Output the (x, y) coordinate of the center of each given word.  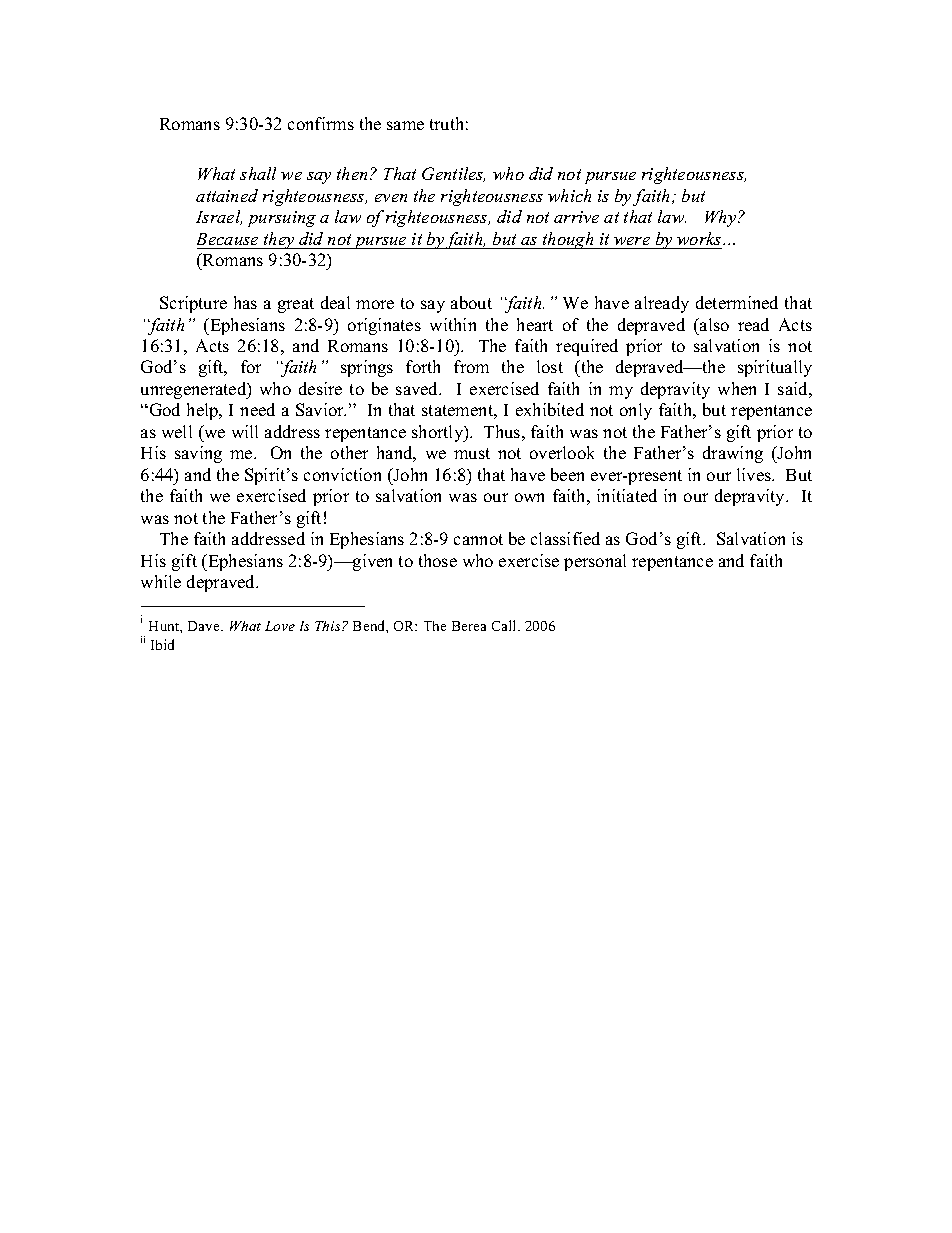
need (257, 409)
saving (198, 454)
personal (595, 562)
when (737, 388)
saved (418, 388)
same (405, 125)
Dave (205, 626)
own (529, 497)
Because (227, 239)
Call (505, 625)
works (700, 238)
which (569, 195)
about (471, 302)
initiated (627, 495)
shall (258, 173)
